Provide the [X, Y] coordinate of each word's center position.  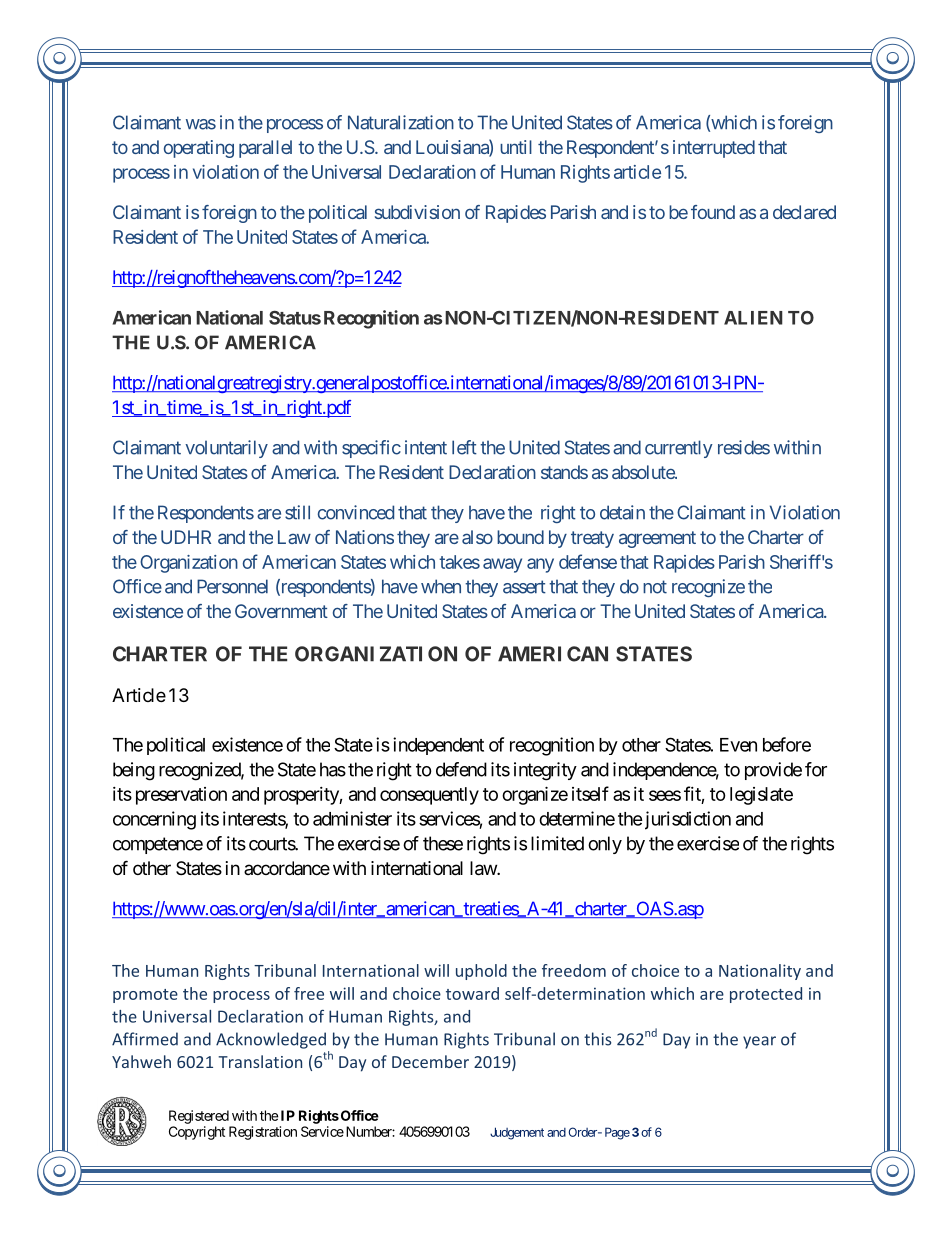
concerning [154, 820]
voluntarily [226, 449]
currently [679, 449]
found [713, 212]
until [516, 147]
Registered [199, 1117]
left [464, 447]
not [655, 587]
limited [557, 843]
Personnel [232, 586]
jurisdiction [686, 820]
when [441, 586]
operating [199, 149]
